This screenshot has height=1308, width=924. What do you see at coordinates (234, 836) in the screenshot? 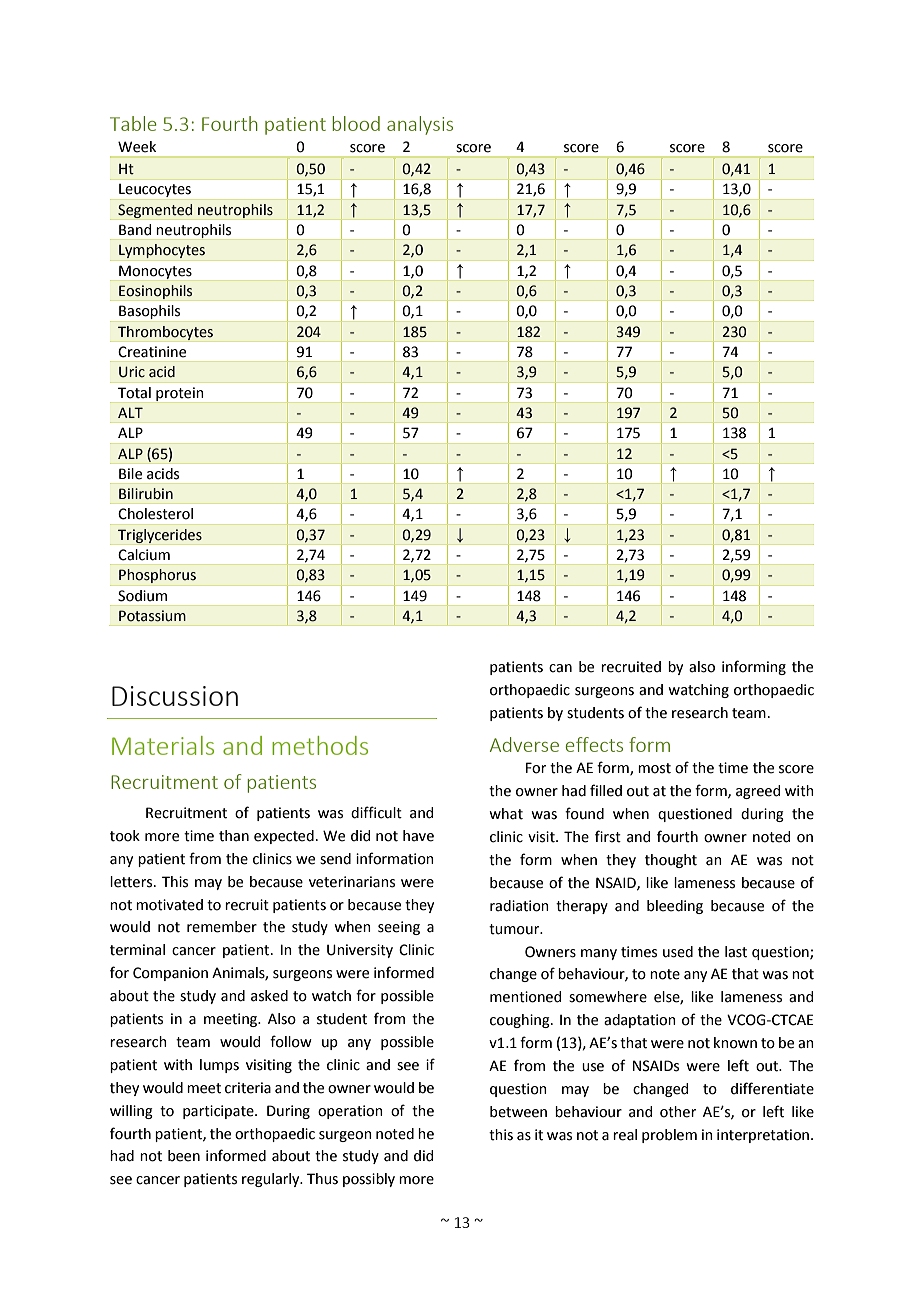
I see `than` at bounding box center [234, 836].
